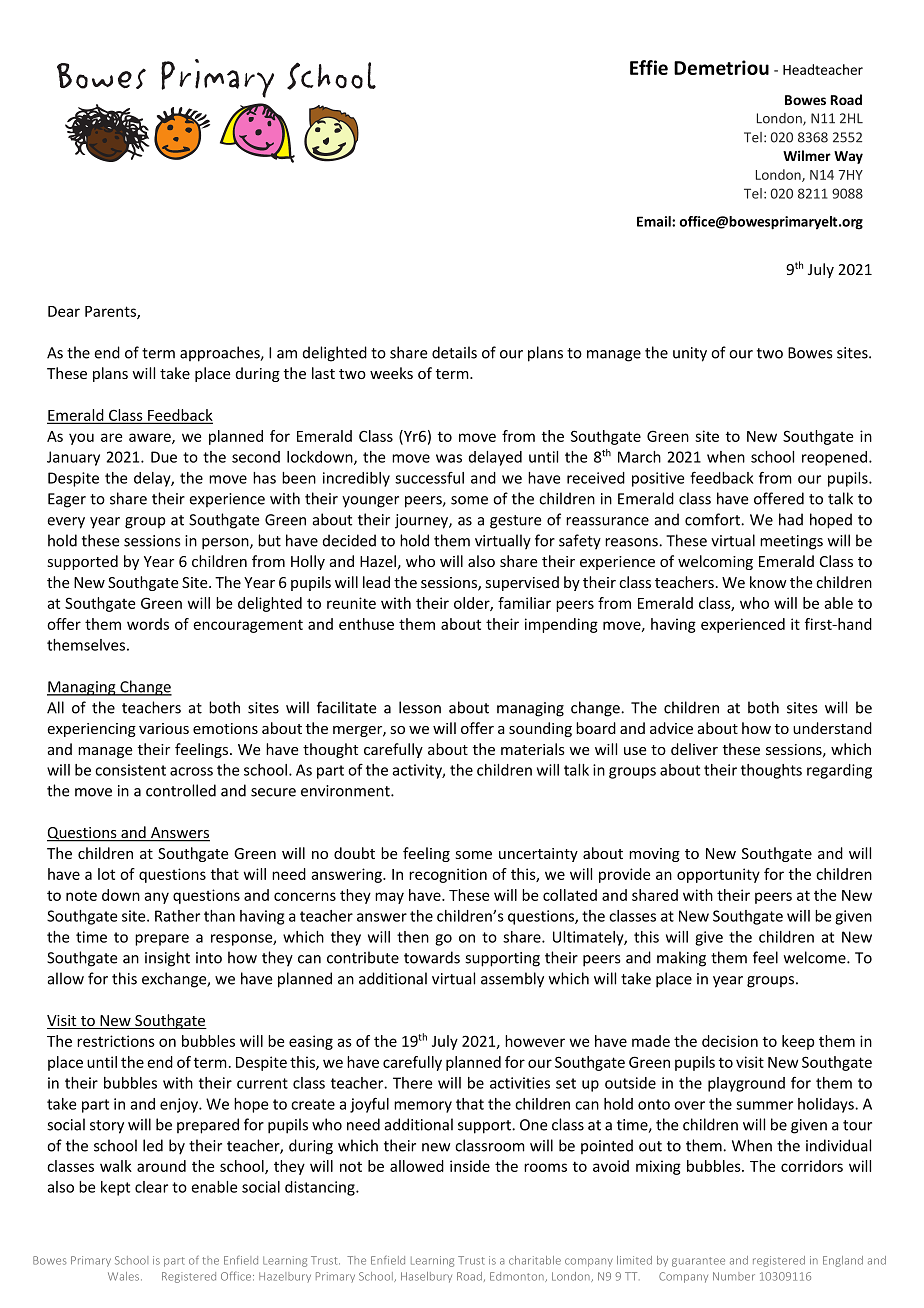 The width and height of the image is (924, 1308). What do you see at coordinates (454, 352) in the image?
I see `details` at bounding box center [454, 352].
